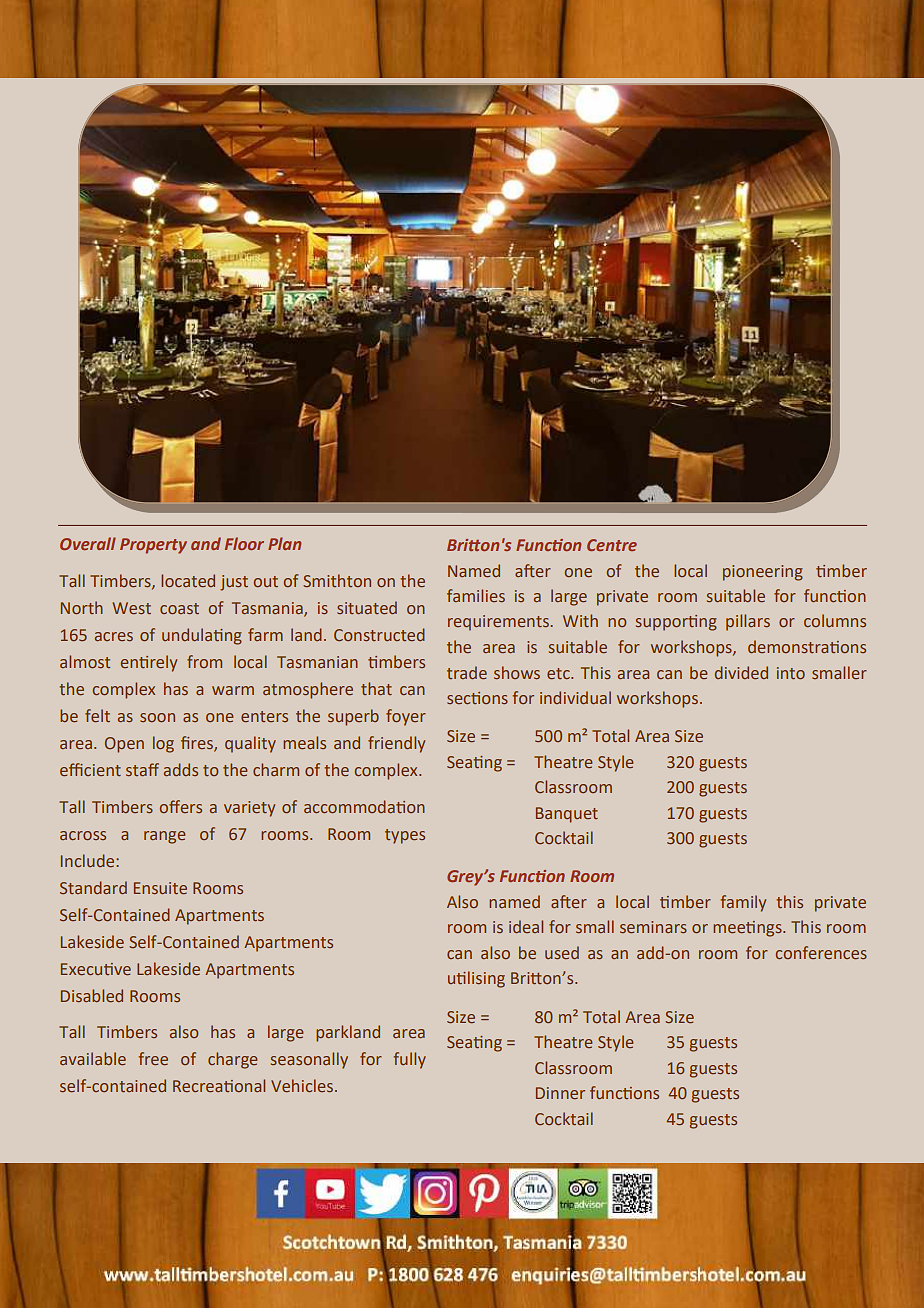  I want to click on Property, so click(153, 546).
